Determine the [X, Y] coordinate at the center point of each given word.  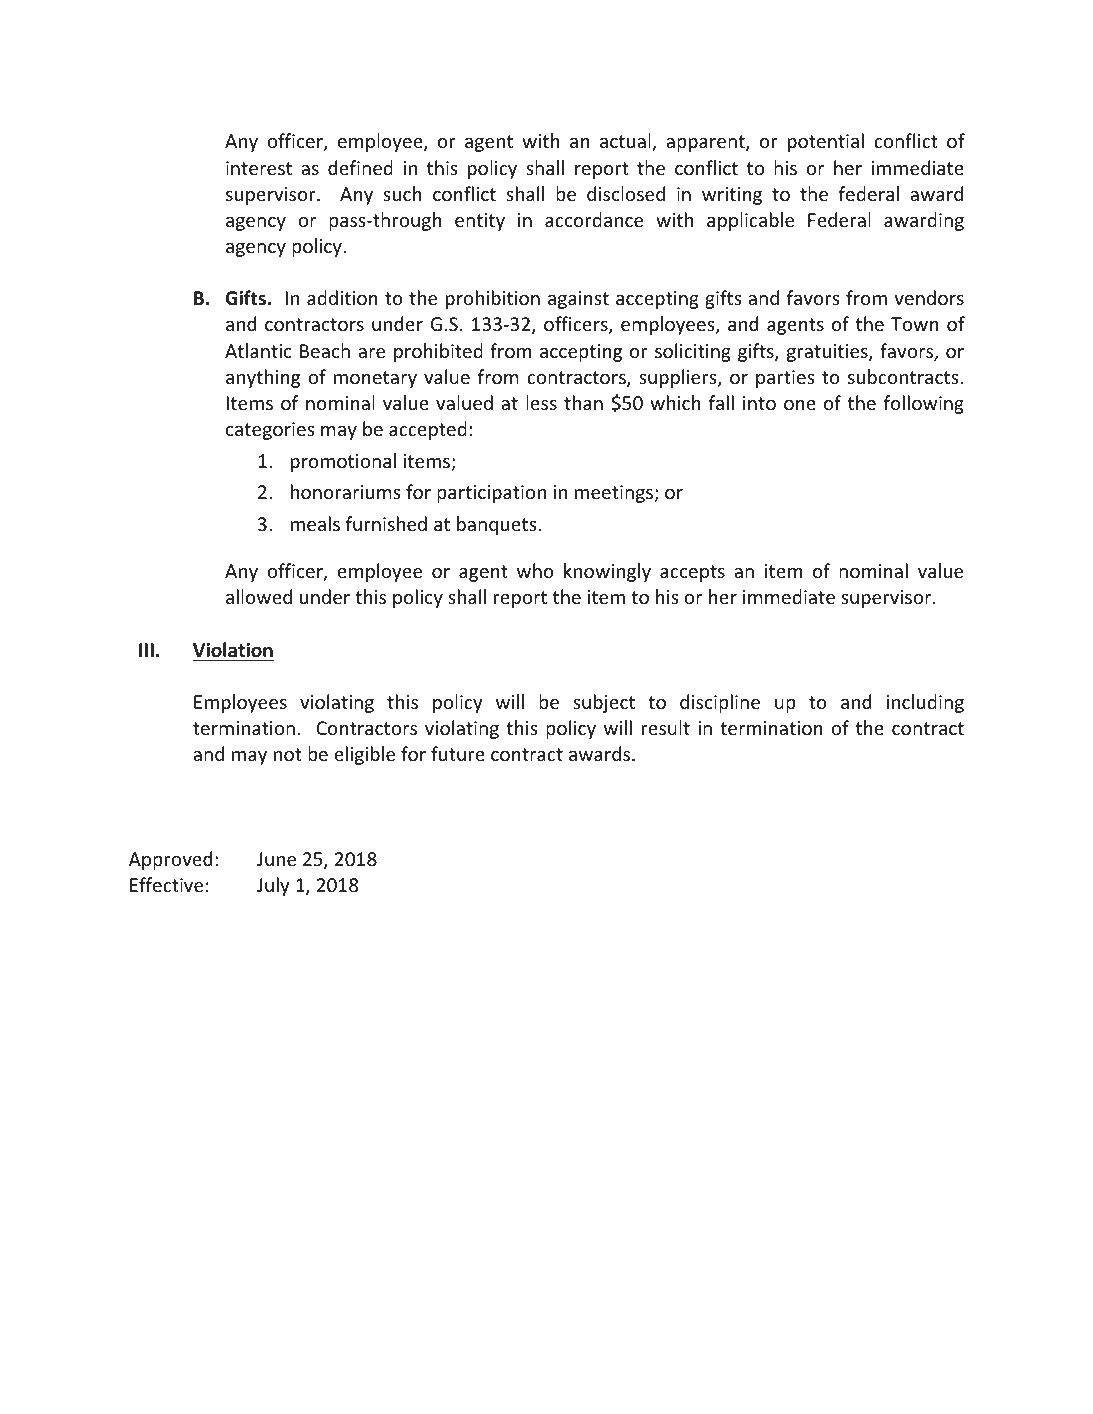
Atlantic [258, 350]
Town [915, 324]
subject [604, 703]
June [276, 859]
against [578, 300]
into [759, 403]
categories [270, 431]
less [541, 402]
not [287, 754]
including [925, 703]
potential [826, 142]
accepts [692, 573]
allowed [259, 596]
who [535, 570]
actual [626, 142]
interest [259, 168]
